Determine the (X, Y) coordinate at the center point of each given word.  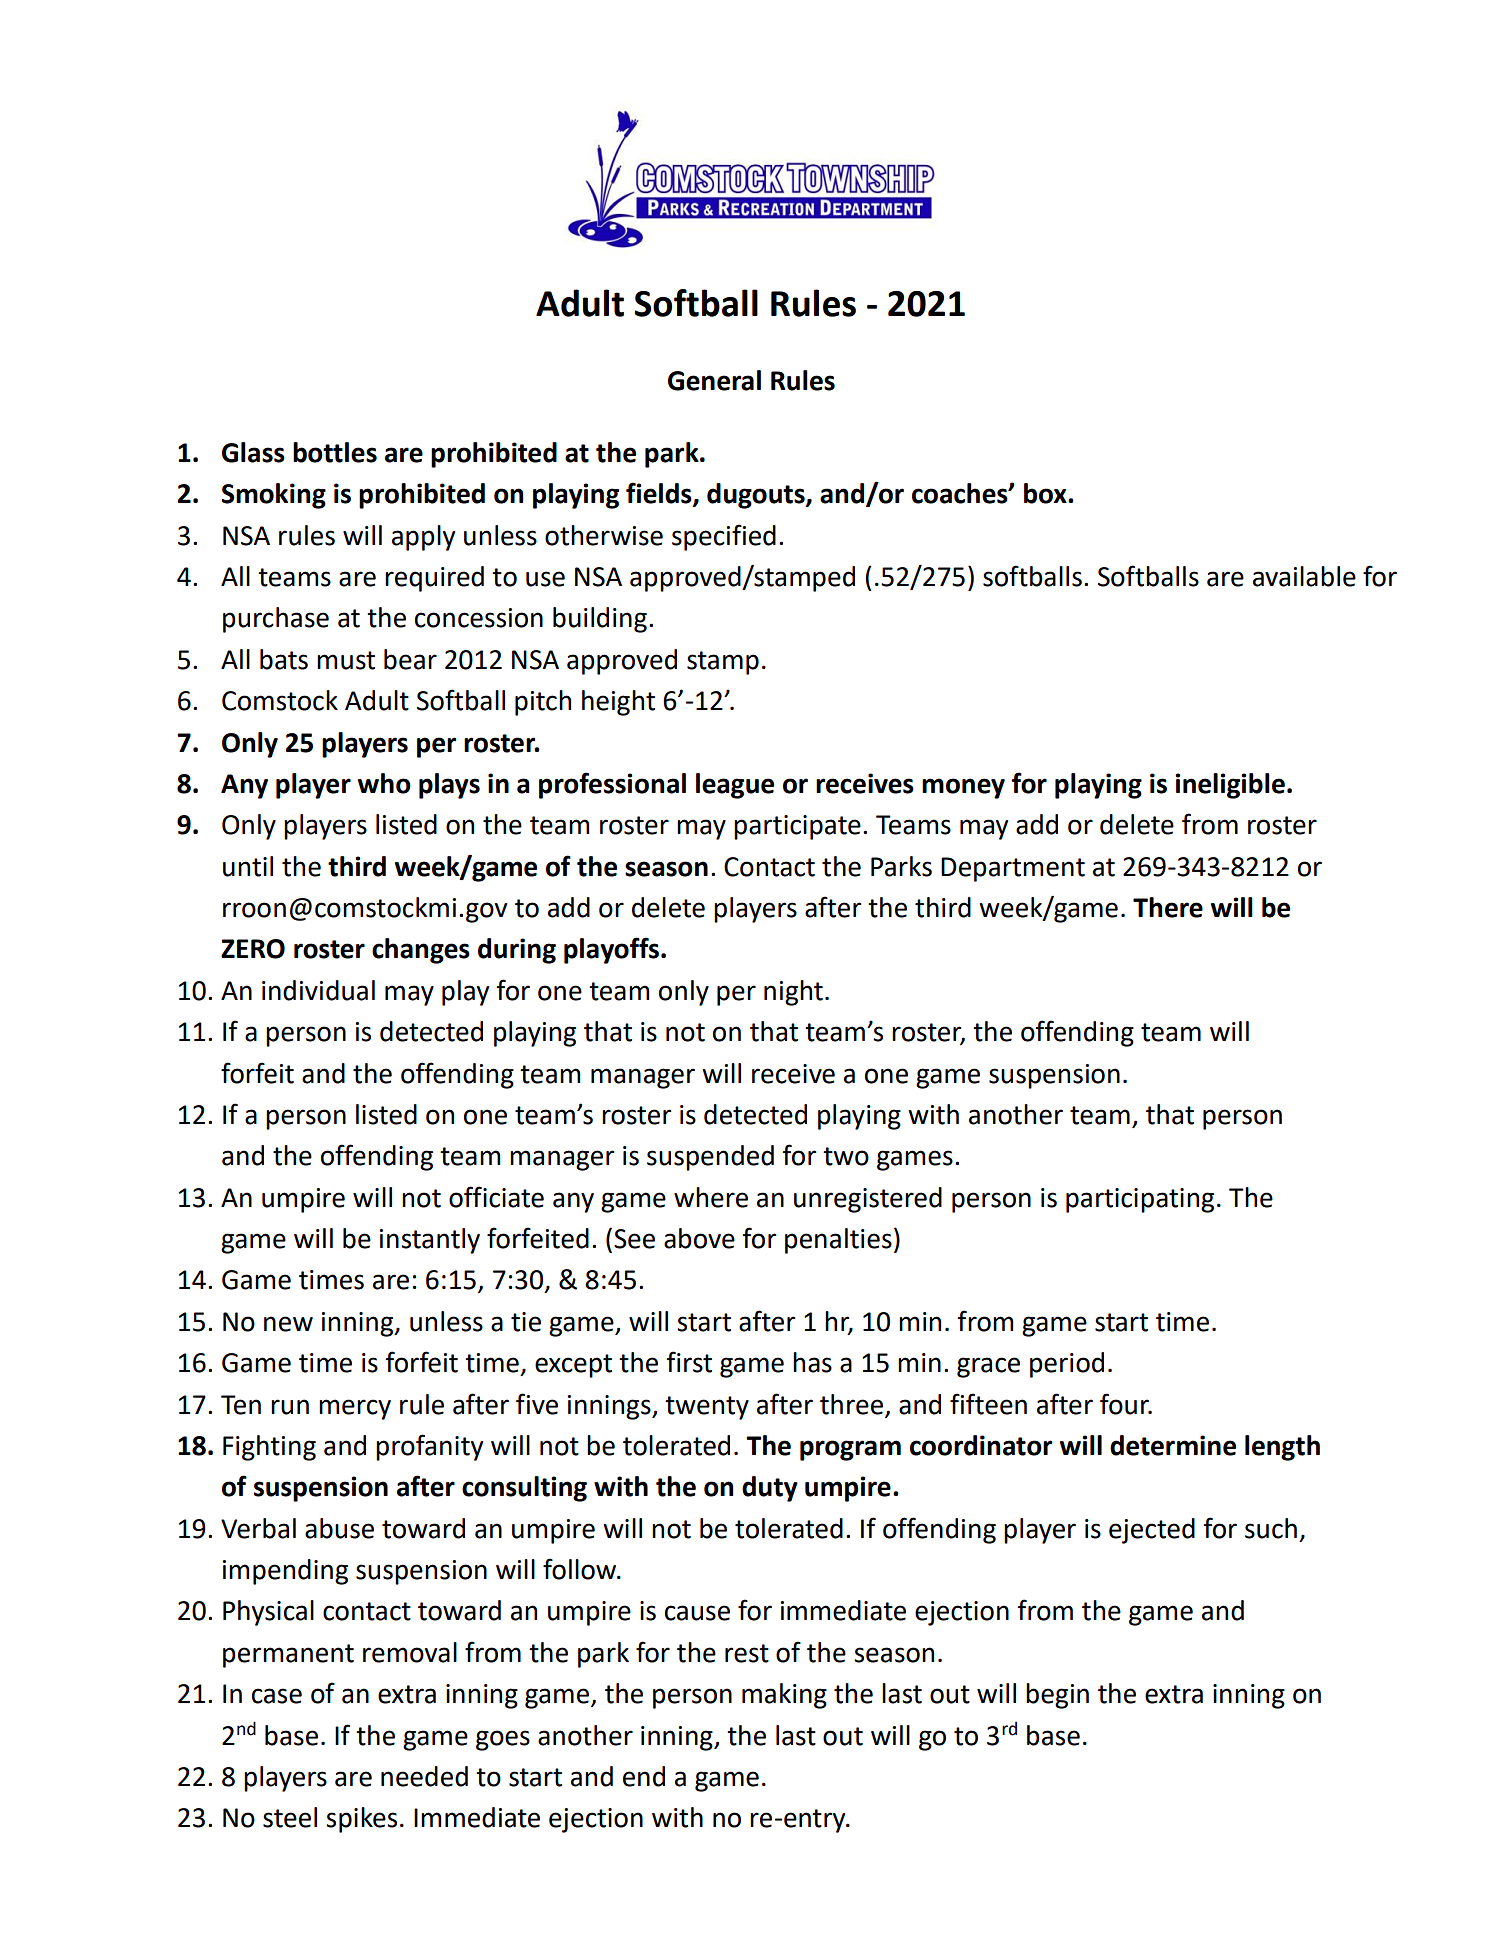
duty (770, 1489)
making (784, 1696)
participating (1140, 1200)
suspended (710, 1158)
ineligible (1230, 786)
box (1046, 493)
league (735, 786)
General (714, 380)
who (384, 783)
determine (1173, 1445)
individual (318, 990)
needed (424, 1776)
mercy (355, 1409)
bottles (335, 452)
